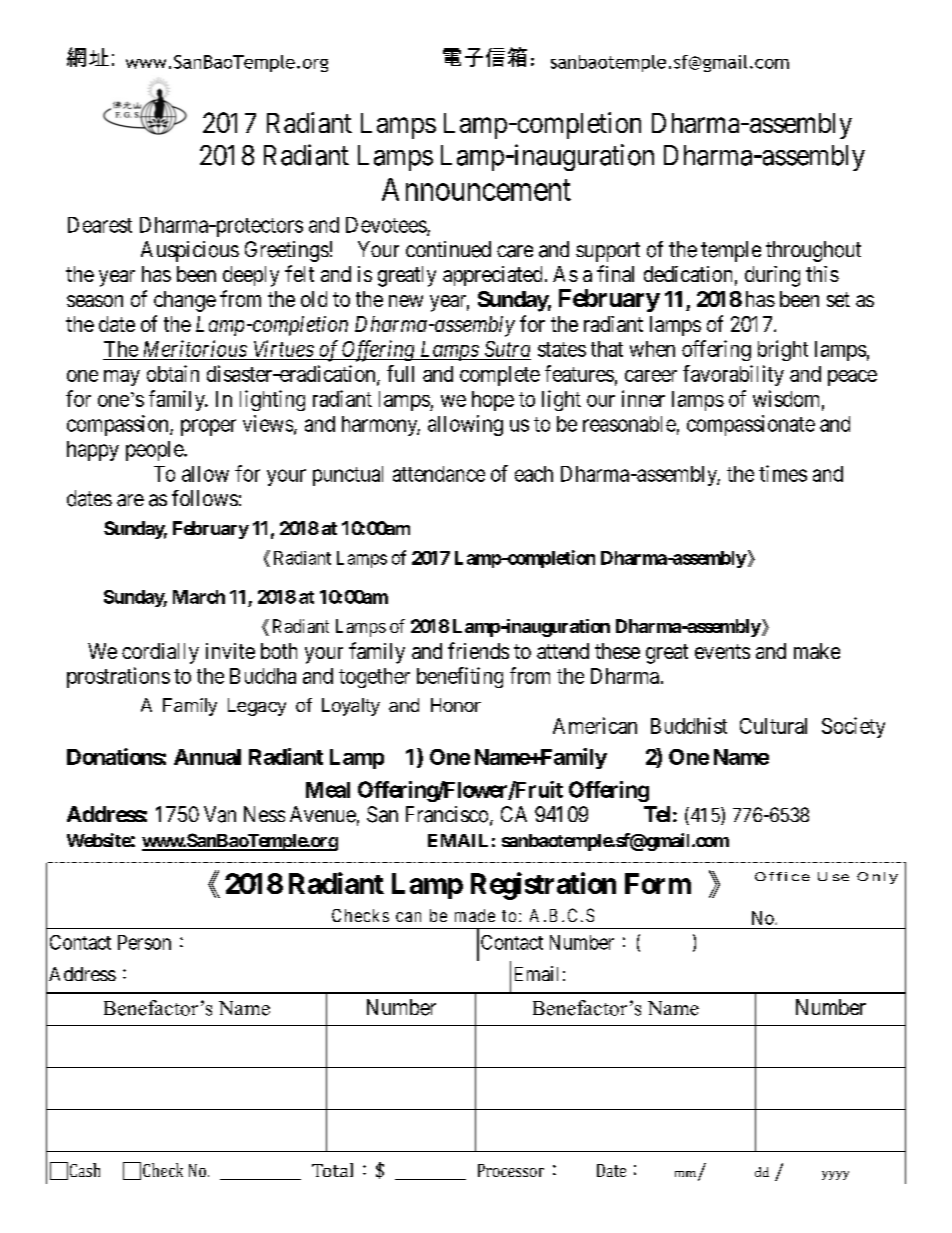 The height and width of the screenshot is (1233, 952). What do you see at coordinates (332, 1170) in the screenshot?
I see `Total` at bounding box center [332, 1170].
